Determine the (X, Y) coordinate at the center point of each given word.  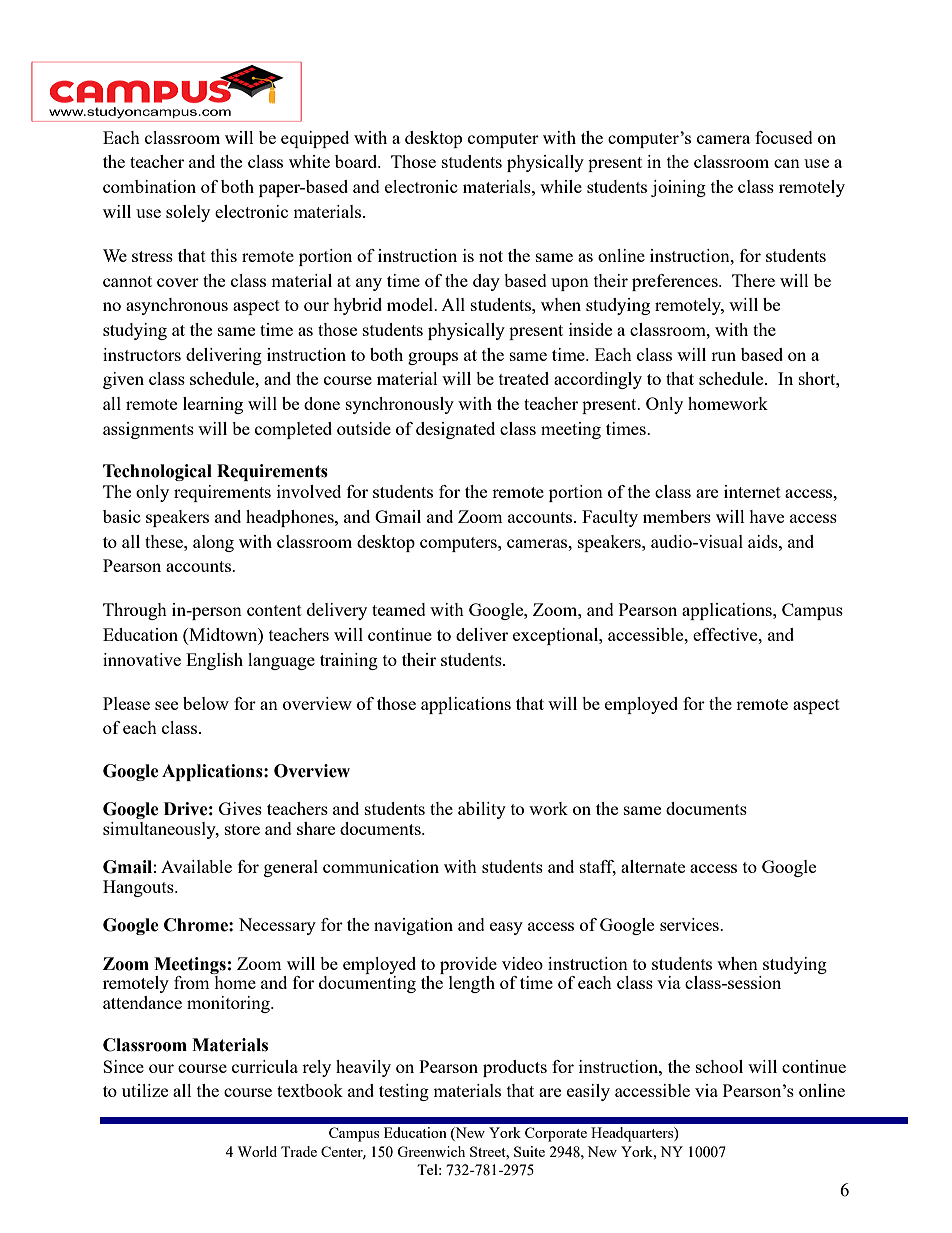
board (357, 161)
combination (149, 186)
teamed (399, 609)
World (257, 1151)
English (214, 661)
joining (678, 188)
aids (764, 541)
